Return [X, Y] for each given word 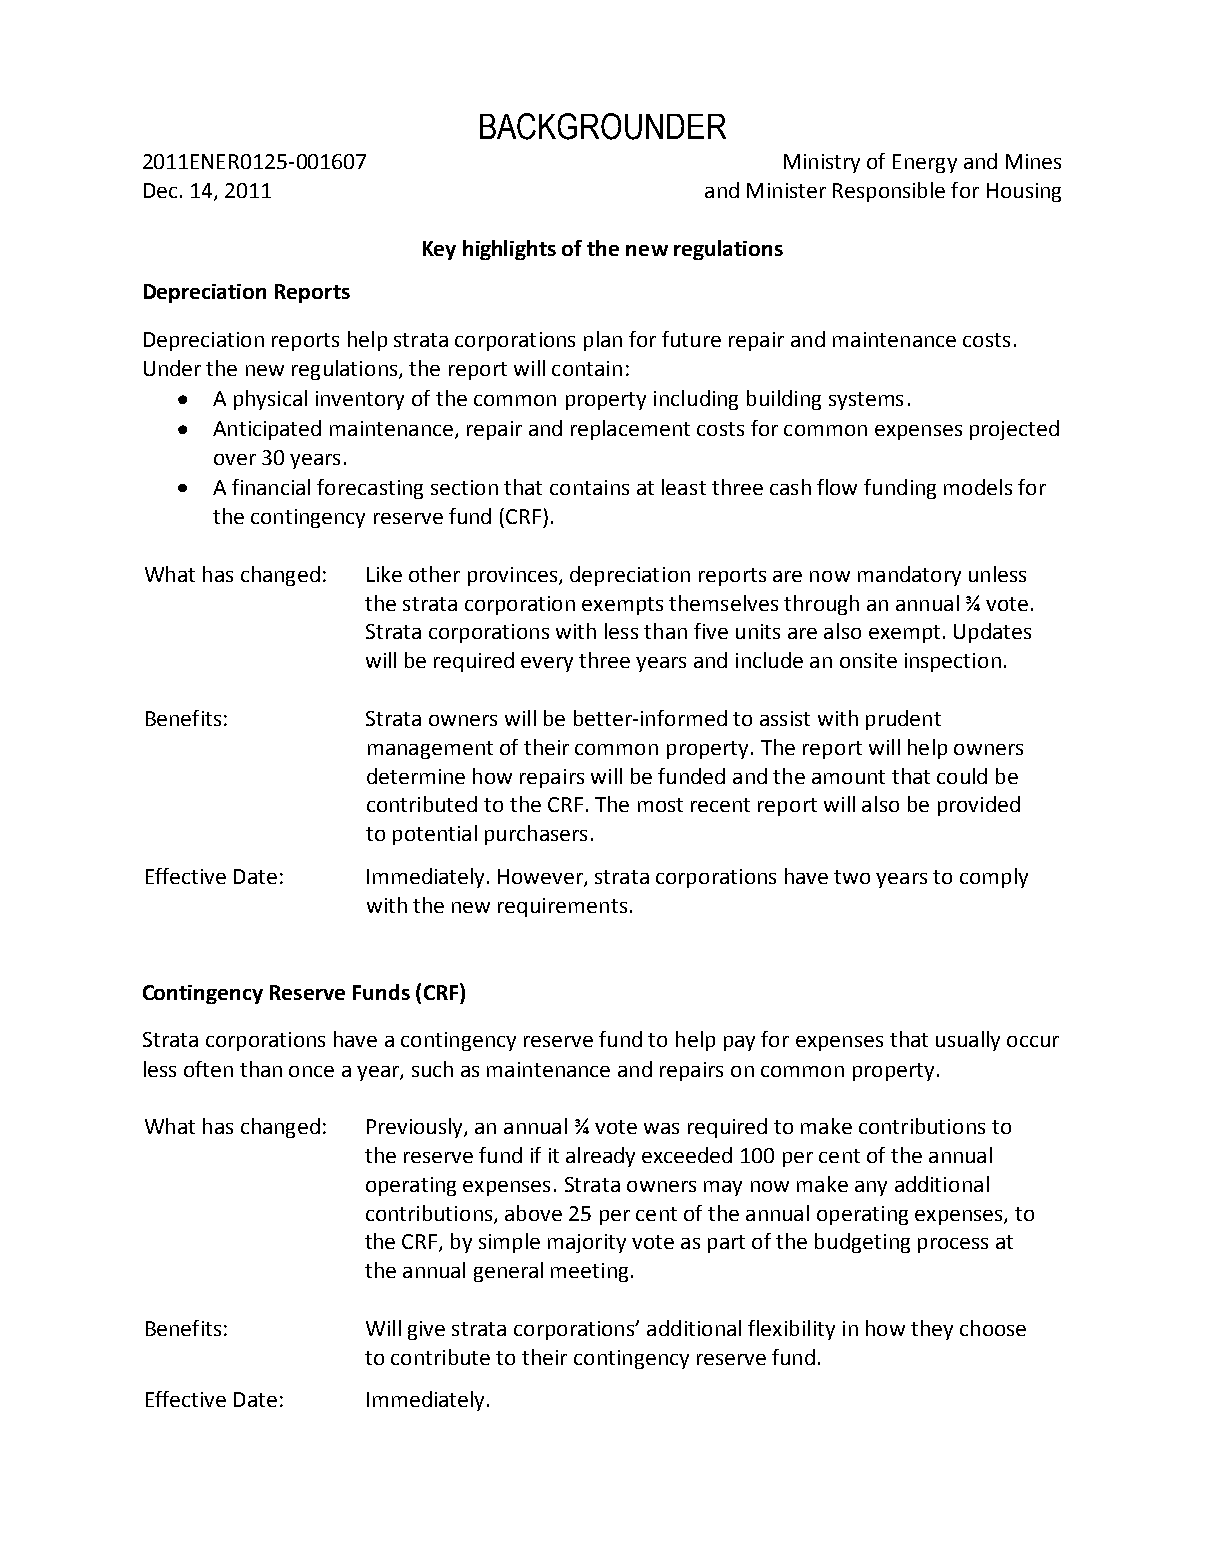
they [932, 1330]
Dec [160, 190]
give [426, 1330]
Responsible [889, 192]
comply [994, 878]
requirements [562, 907]
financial [271, 487]
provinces [514, 576]
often [208, 1069]
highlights [509, 250]
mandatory [909, 576]
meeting [589, 1272]
